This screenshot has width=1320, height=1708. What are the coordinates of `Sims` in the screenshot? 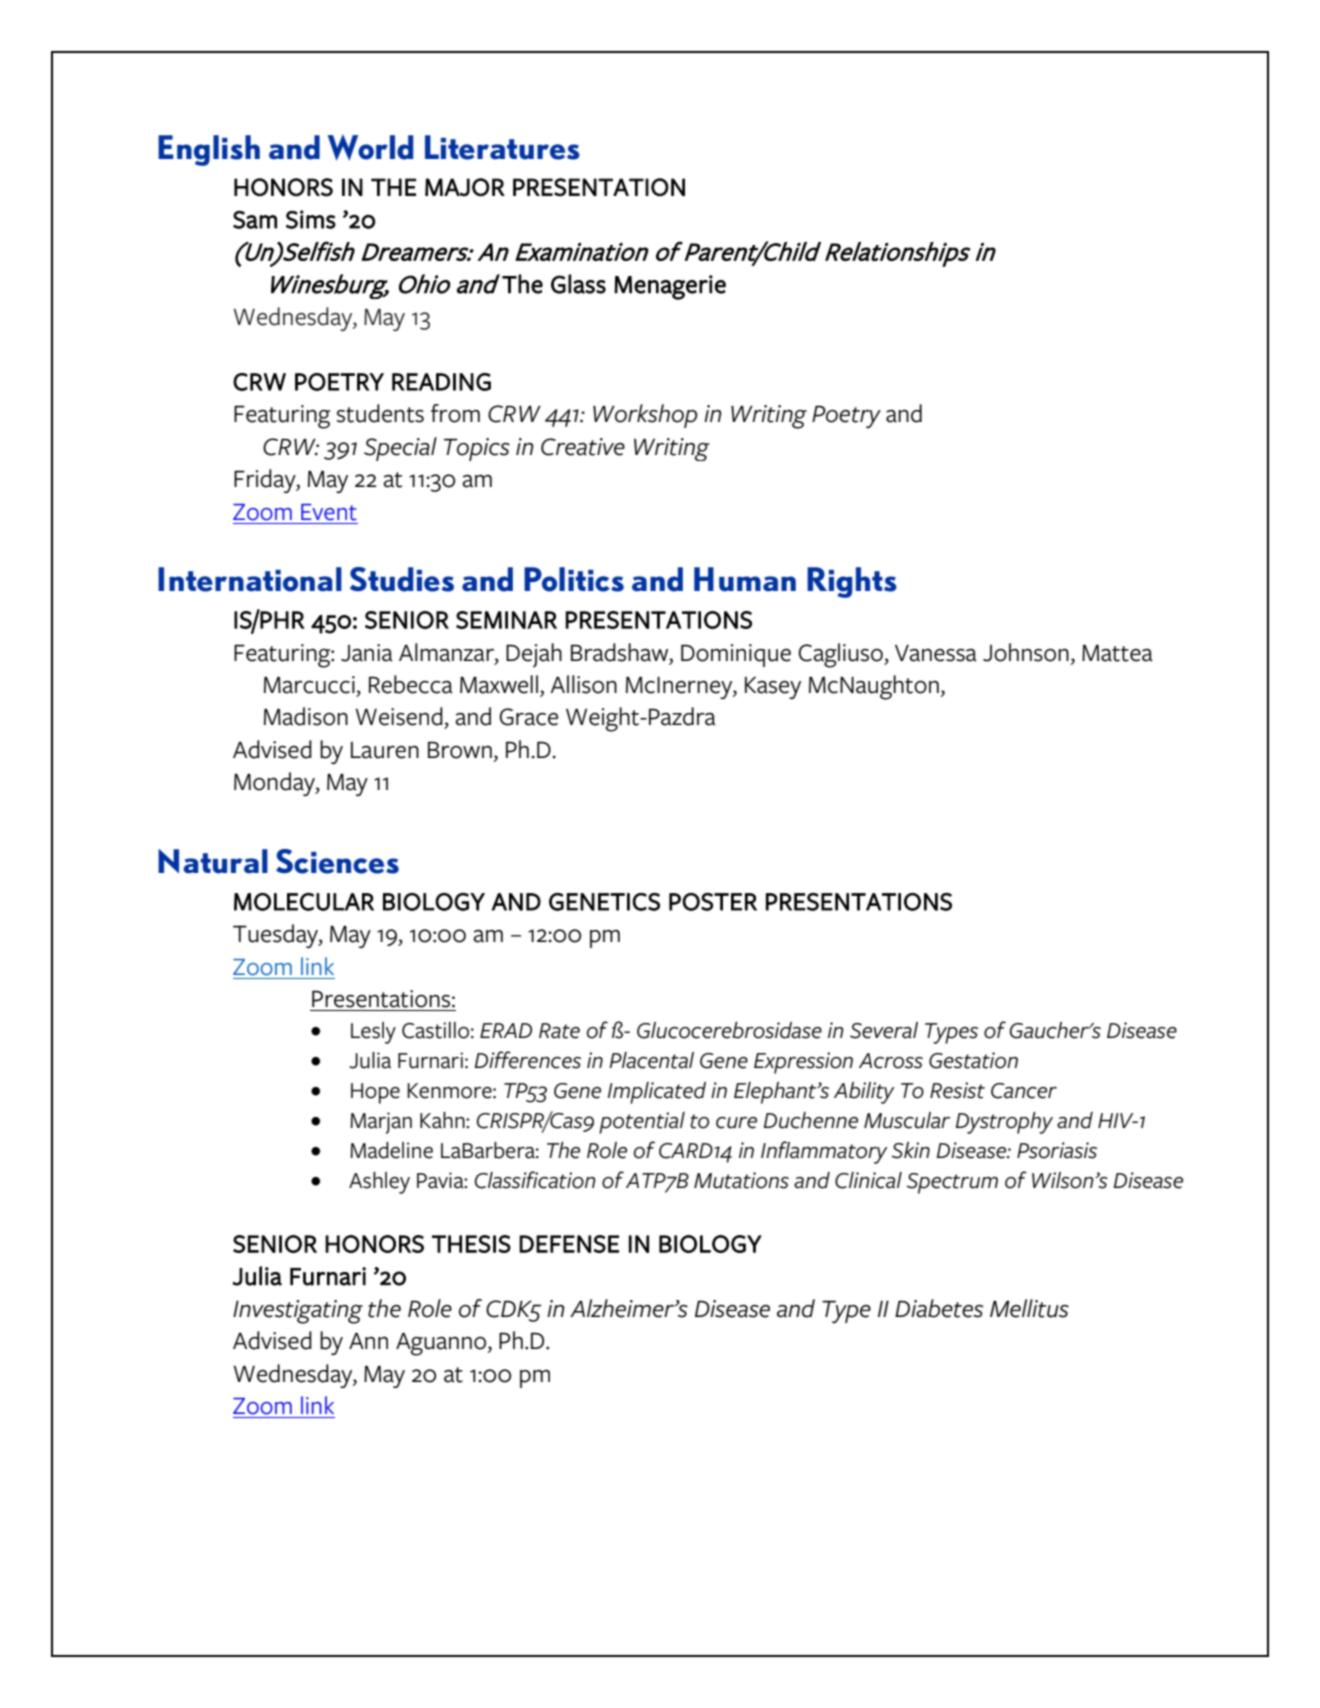 It's located at (311, 219).
